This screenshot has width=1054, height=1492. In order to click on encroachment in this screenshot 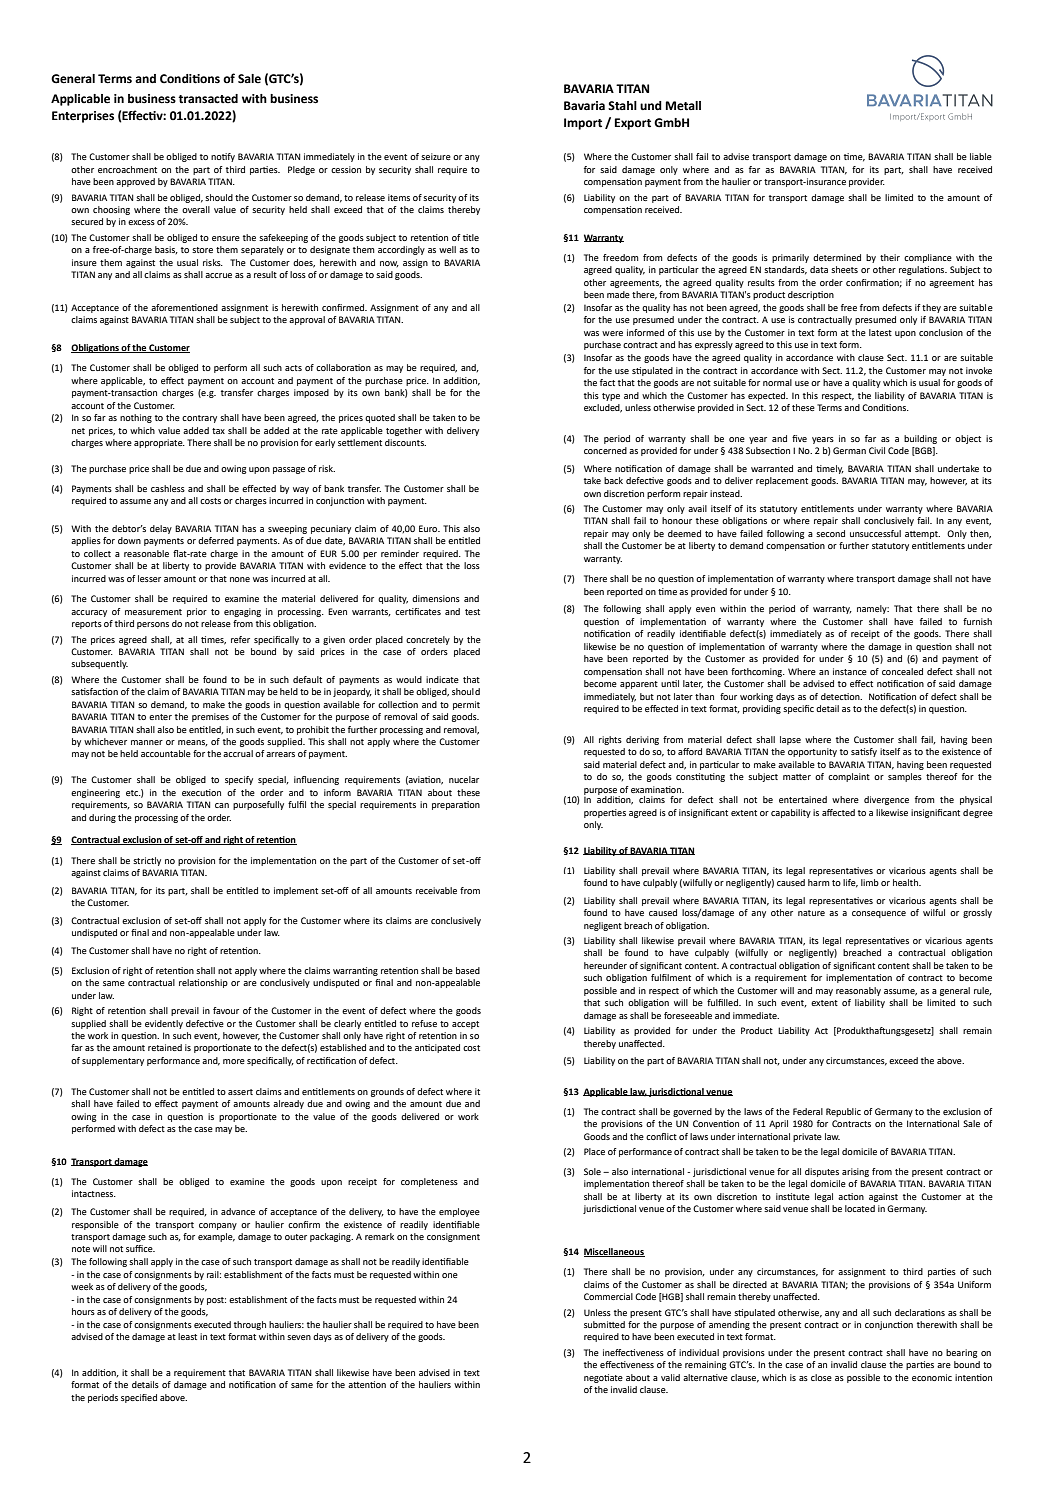, I will do `click(127, 169)`.
